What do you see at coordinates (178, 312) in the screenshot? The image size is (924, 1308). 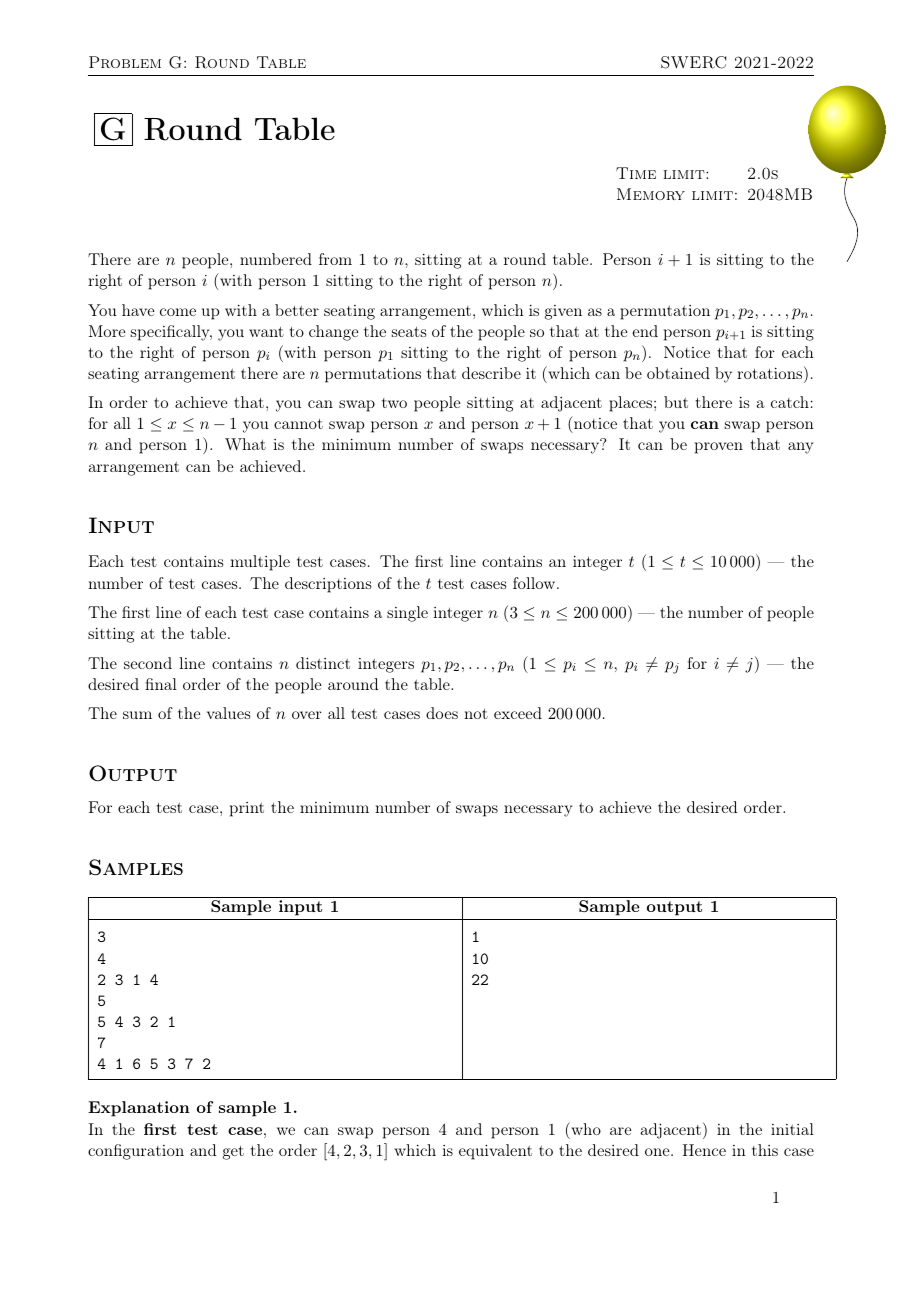 I see `come` at bounding box center [178, 312].
